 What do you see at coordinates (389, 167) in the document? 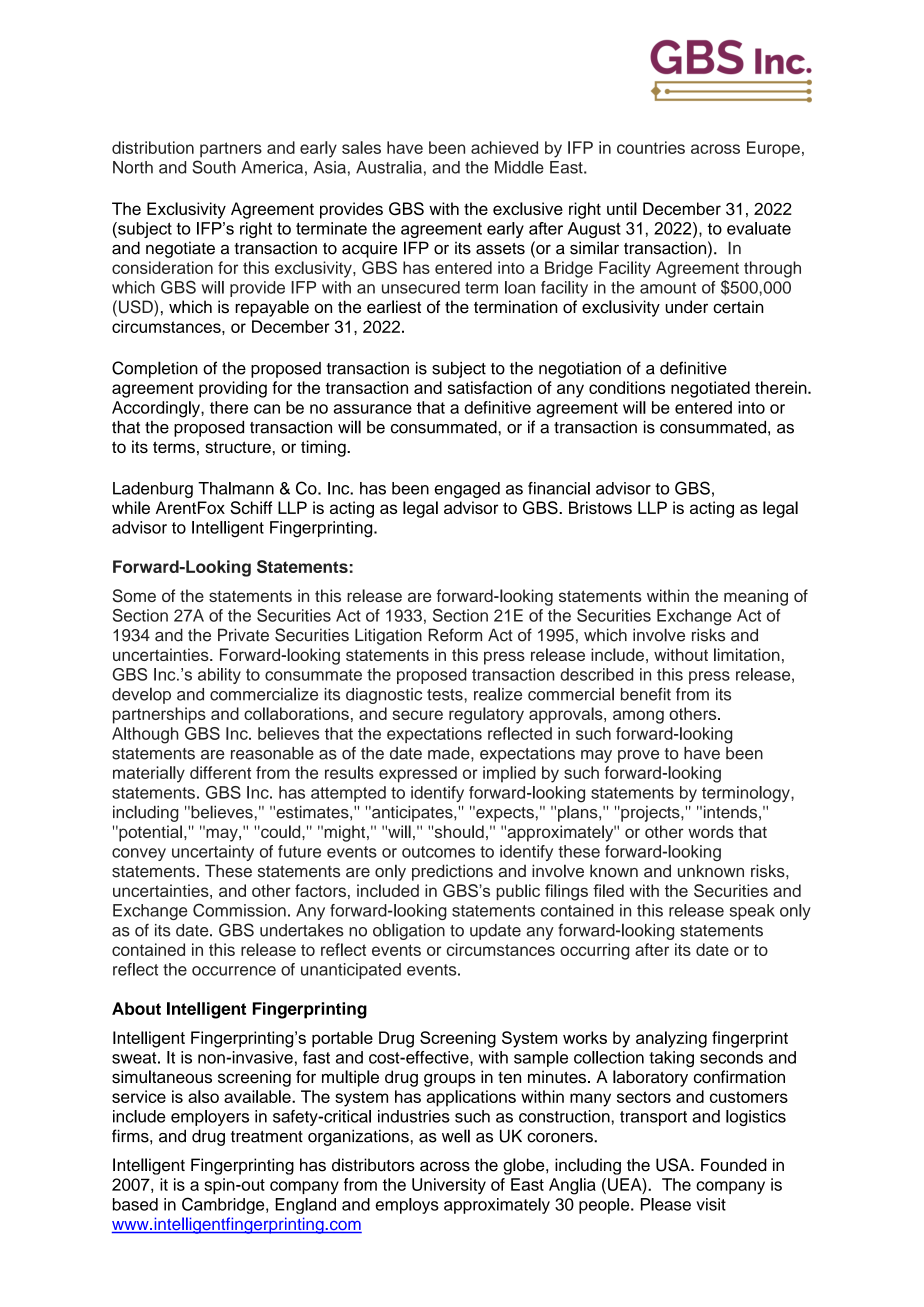
I see `Australia` at bounding box center [389, 167].
